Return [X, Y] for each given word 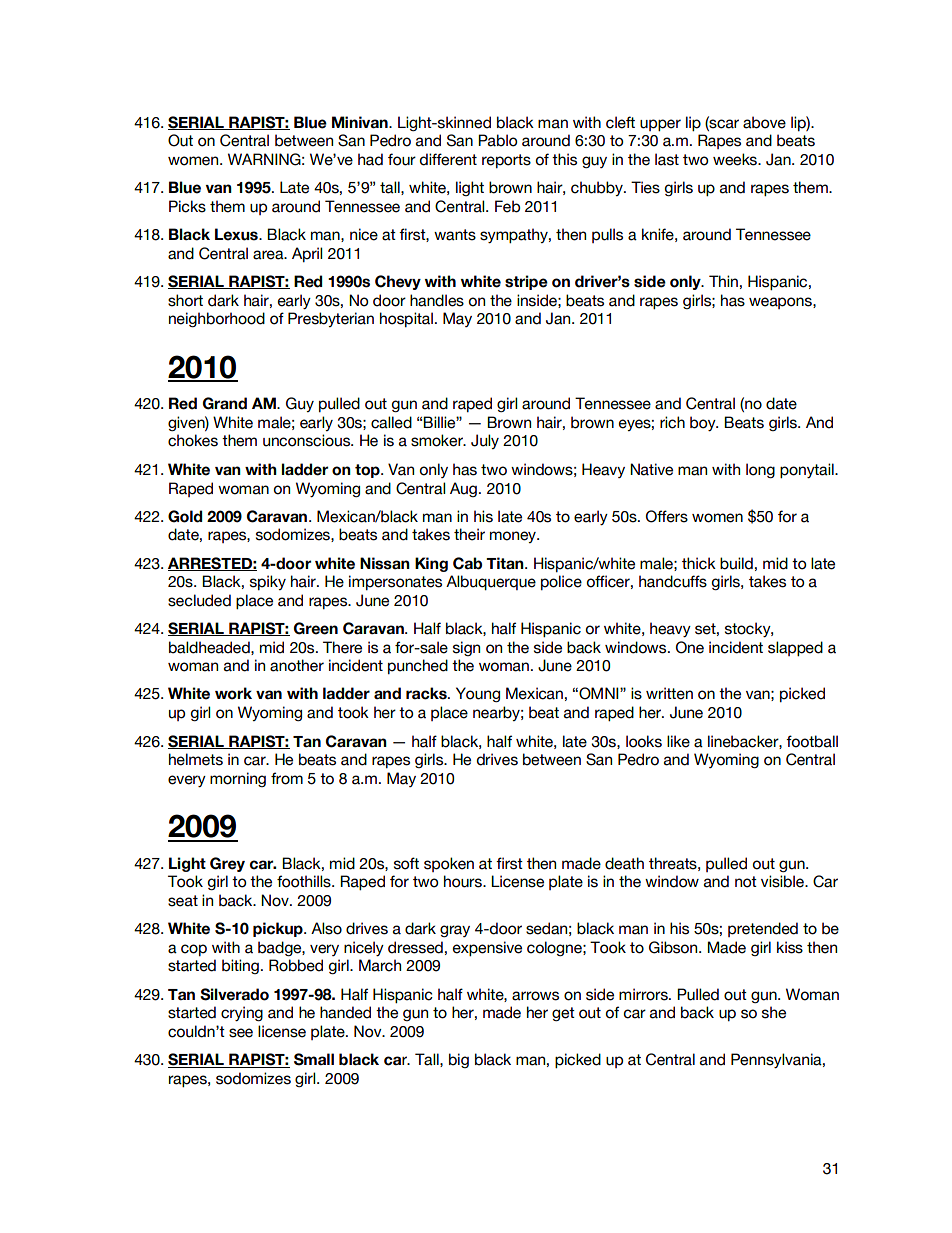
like [678, 741]
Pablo [497, 140]
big [459, 1060]
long [760, 470]
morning [238, 779]
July [485, 441]
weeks [736, 159]
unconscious [308, 440]
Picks [187, 206]
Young [478, 694]
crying [242, 1013]
